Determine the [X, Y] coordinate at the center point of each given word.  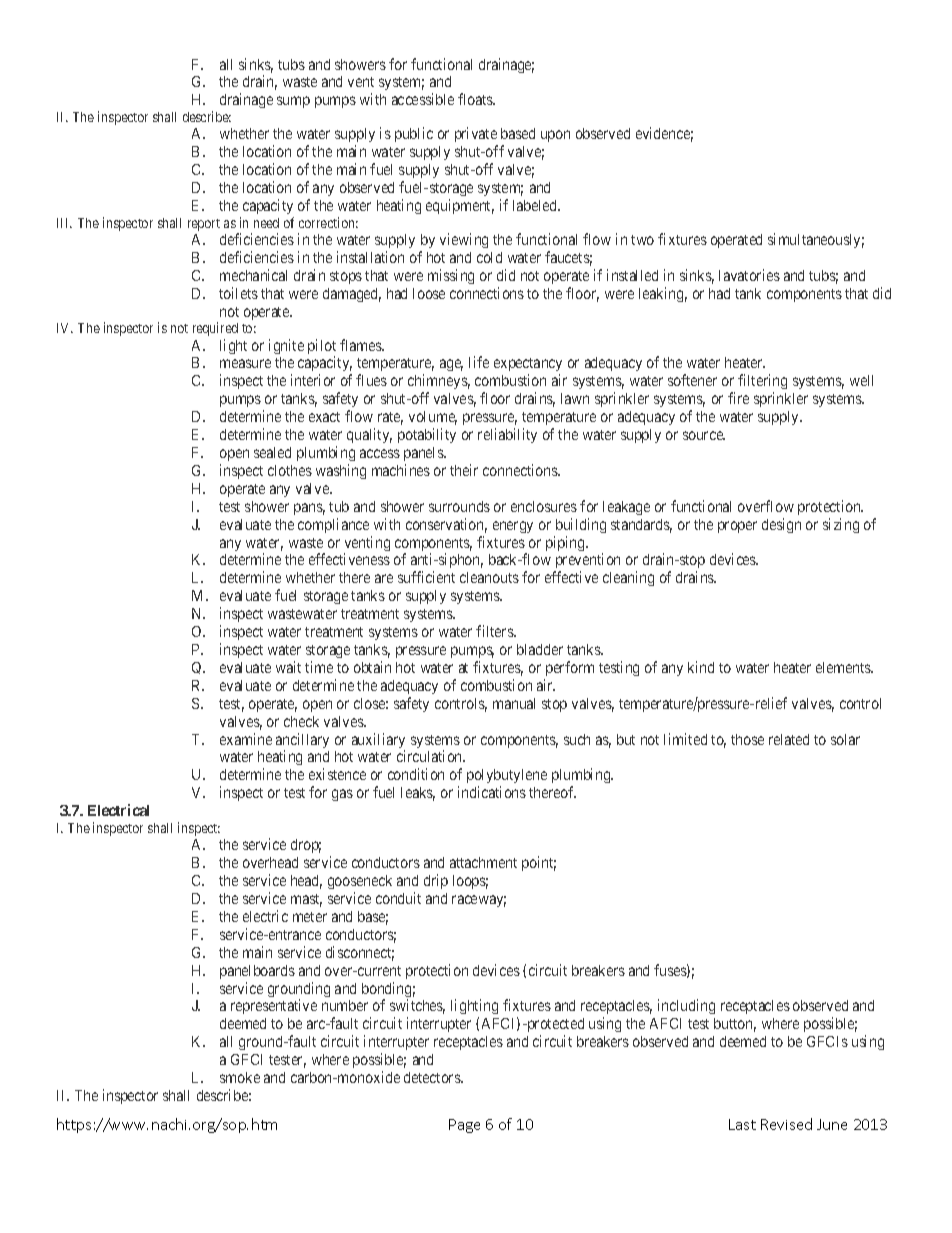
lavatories [749, 275]
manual [514, 703]
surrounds [459, 506]
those [747, 739]
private [476, 136]
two [642, 240]
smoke [240, 1077]
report [204, 225]
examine [246, 739]
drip [436, 881]
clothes [290, 470]
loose [429, 293]
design [781, 525]
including [686, 1006]
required [215, 329]
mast [306, 900]
